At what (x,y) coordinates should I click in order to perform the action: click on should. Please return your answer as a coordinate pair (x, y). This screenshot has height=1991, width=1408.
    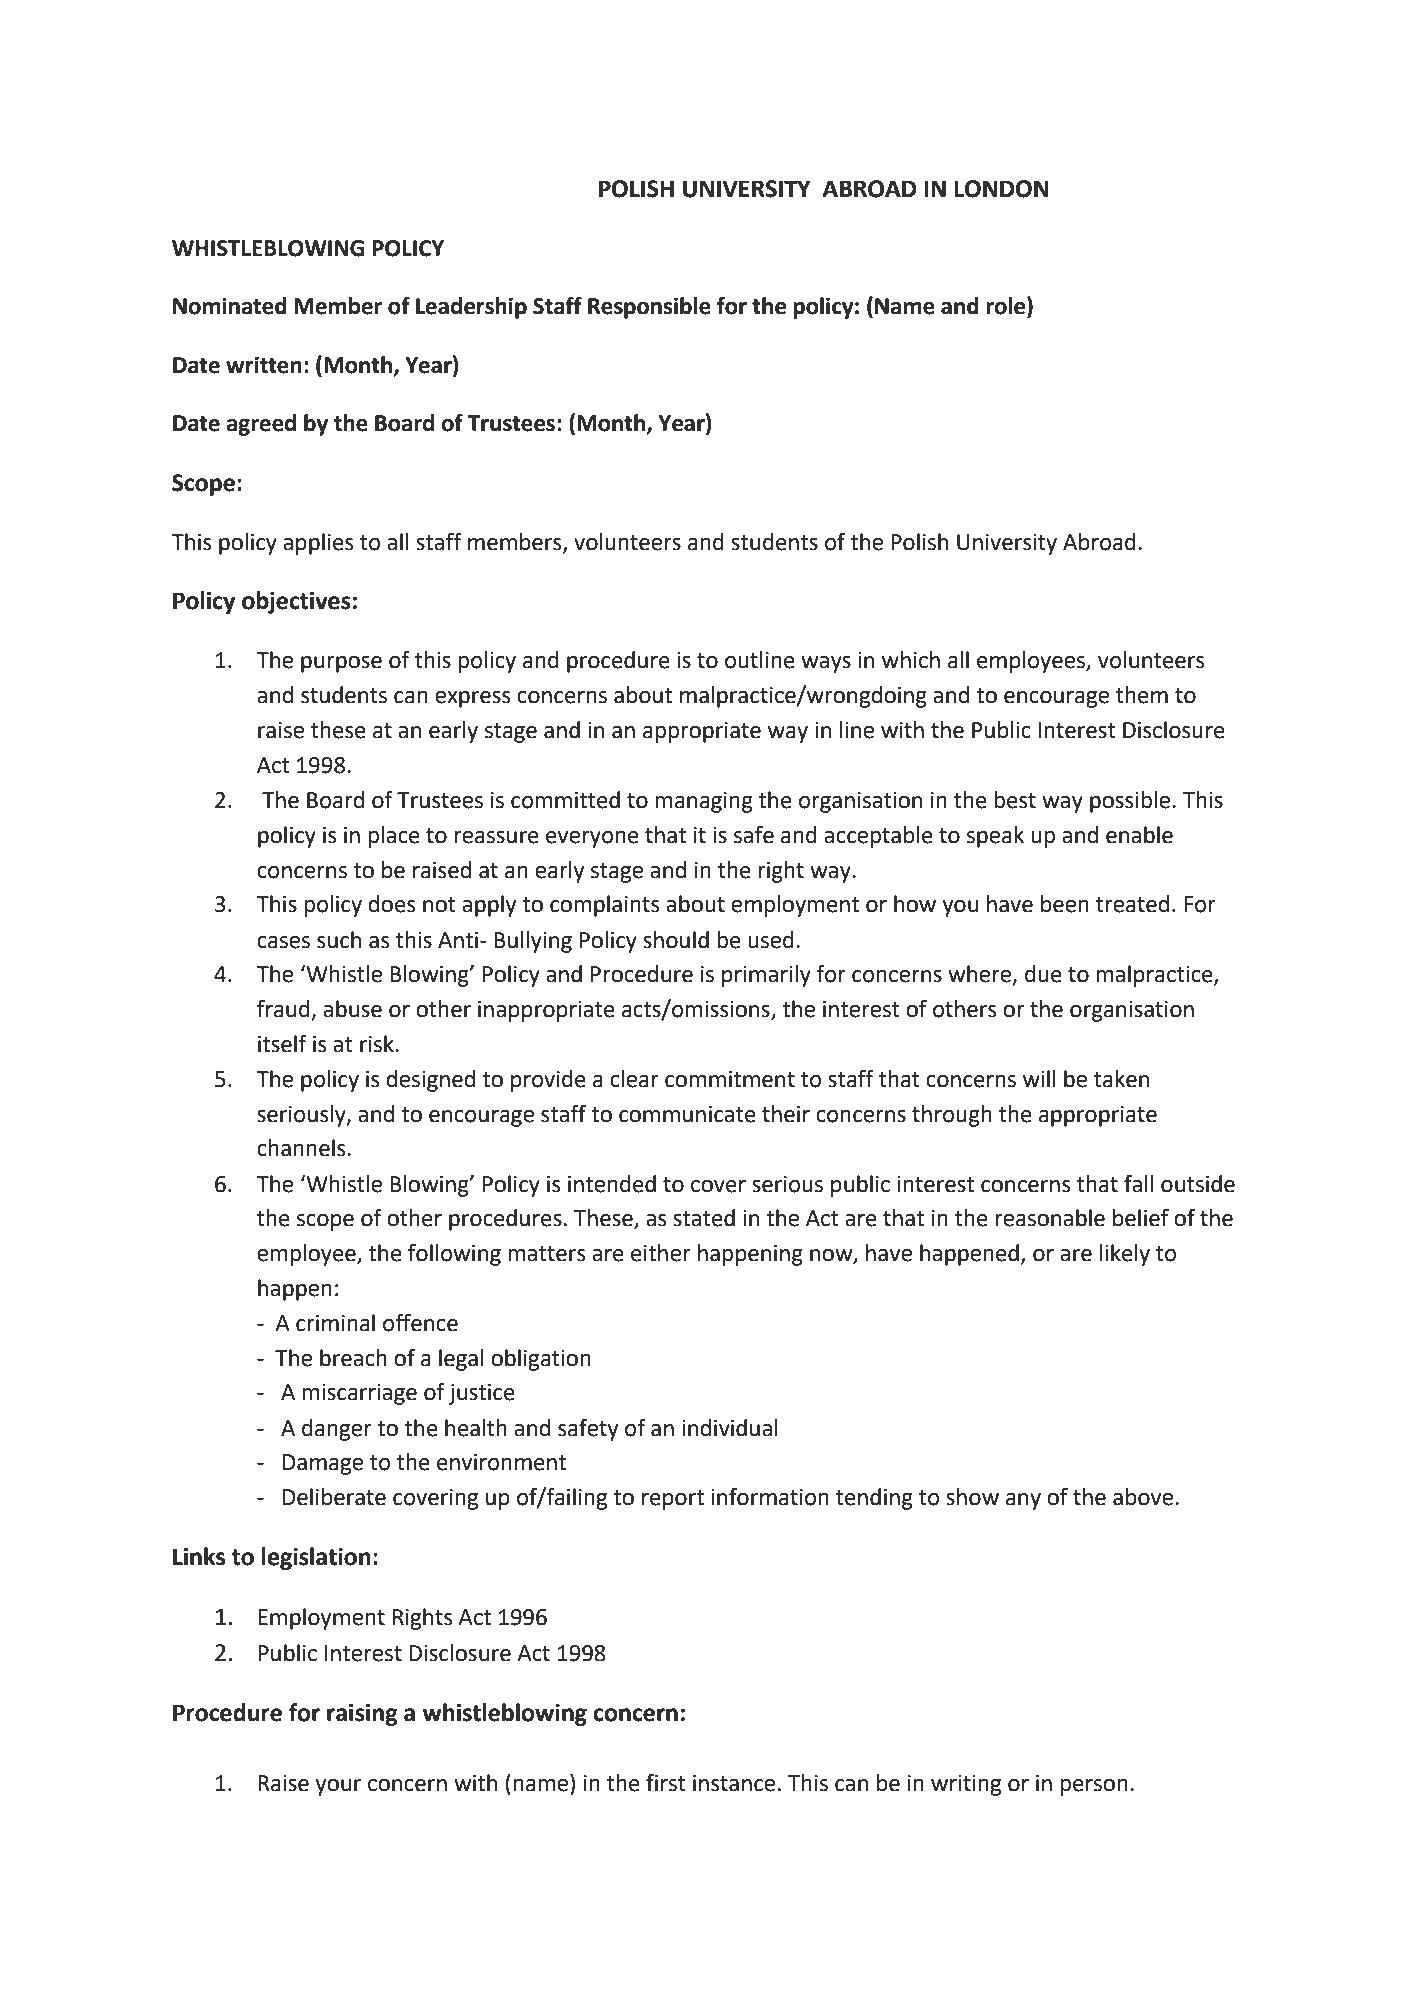
    Looking at the image, I should click on (676, 940).
